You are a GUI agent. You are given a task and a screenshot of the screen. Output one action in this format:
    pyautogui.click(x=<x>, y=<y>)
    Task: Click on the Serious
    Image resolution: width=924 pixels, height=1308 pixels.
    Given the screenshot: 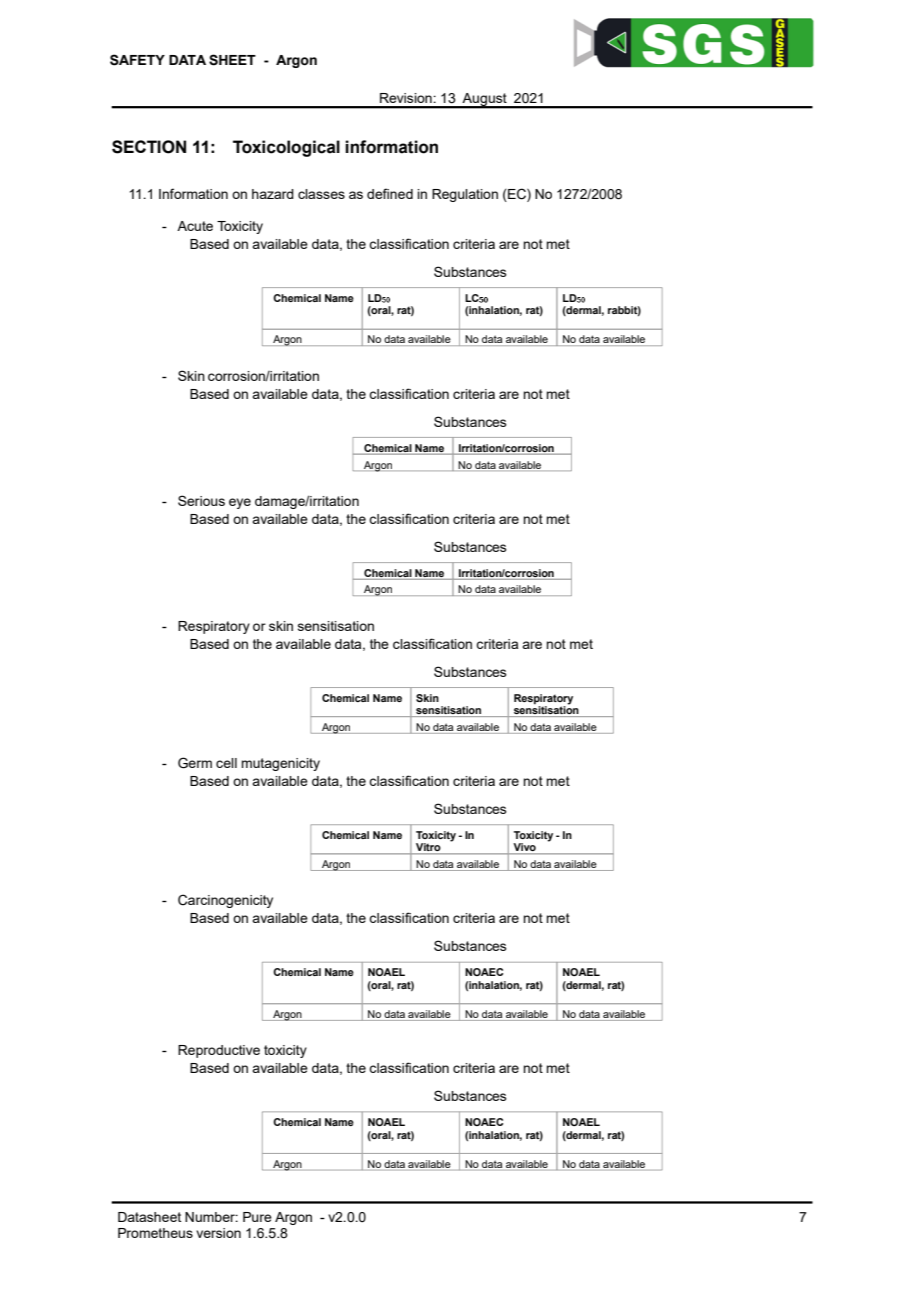 What is the action you would take?
    pyautogui.click(x=201, y=500)
